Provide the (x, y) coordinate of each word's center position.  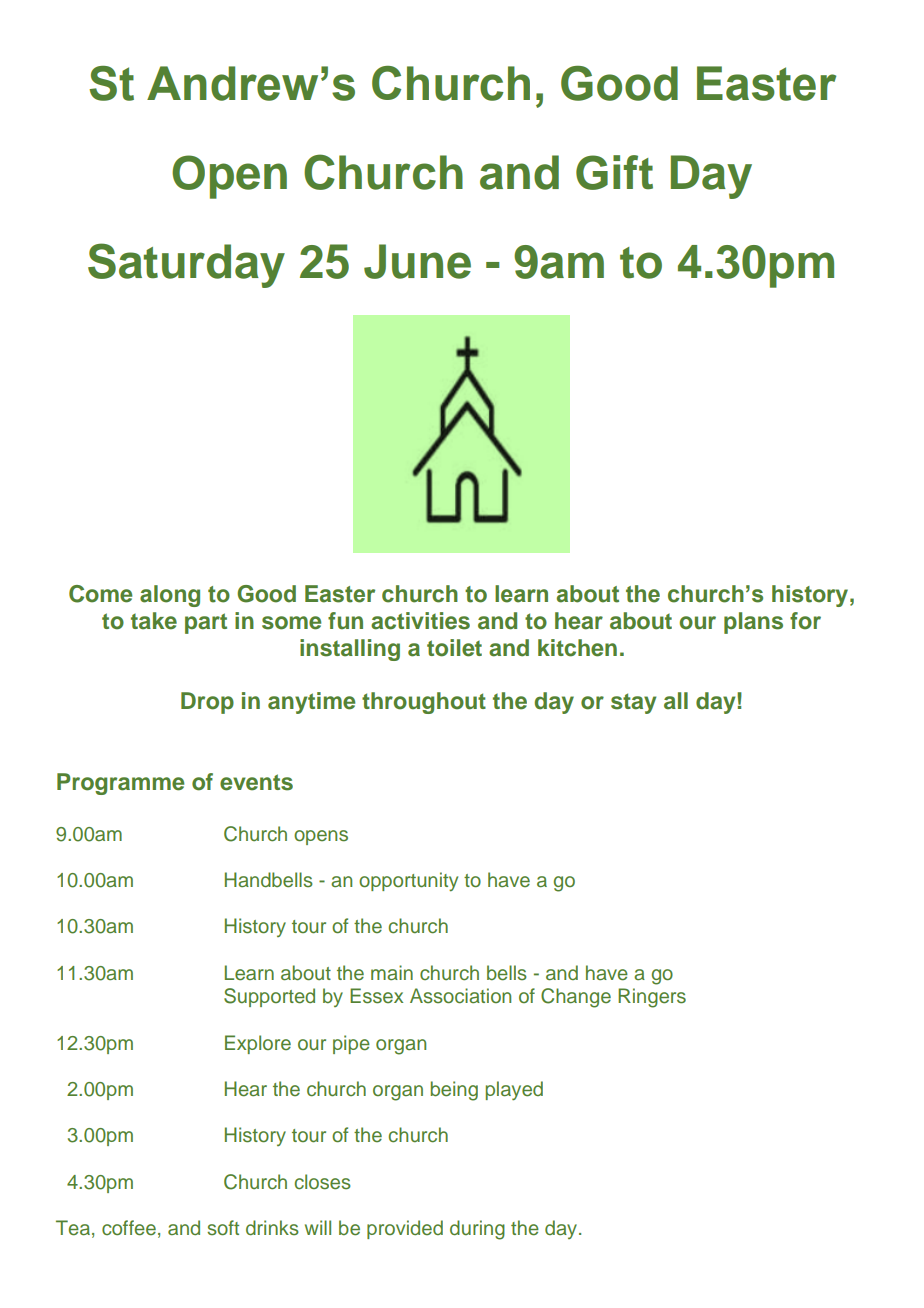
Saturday (186, 265)
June (417, 261)
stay (633, 703)
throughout (424, 703)
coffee (129, 1228)
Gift (614, 172)
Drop (207, 703)
